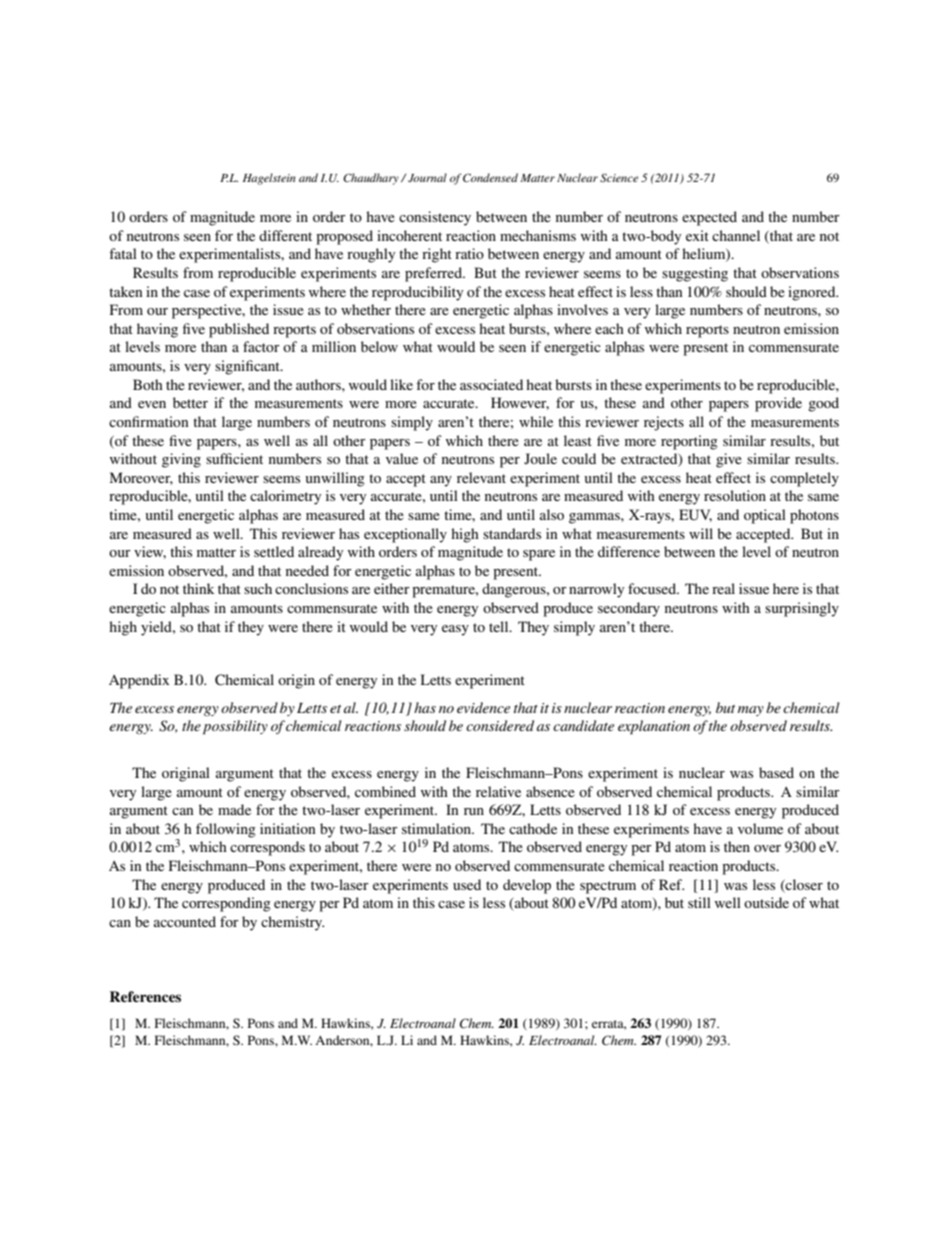  I want to click on different, so click(285, 235).
